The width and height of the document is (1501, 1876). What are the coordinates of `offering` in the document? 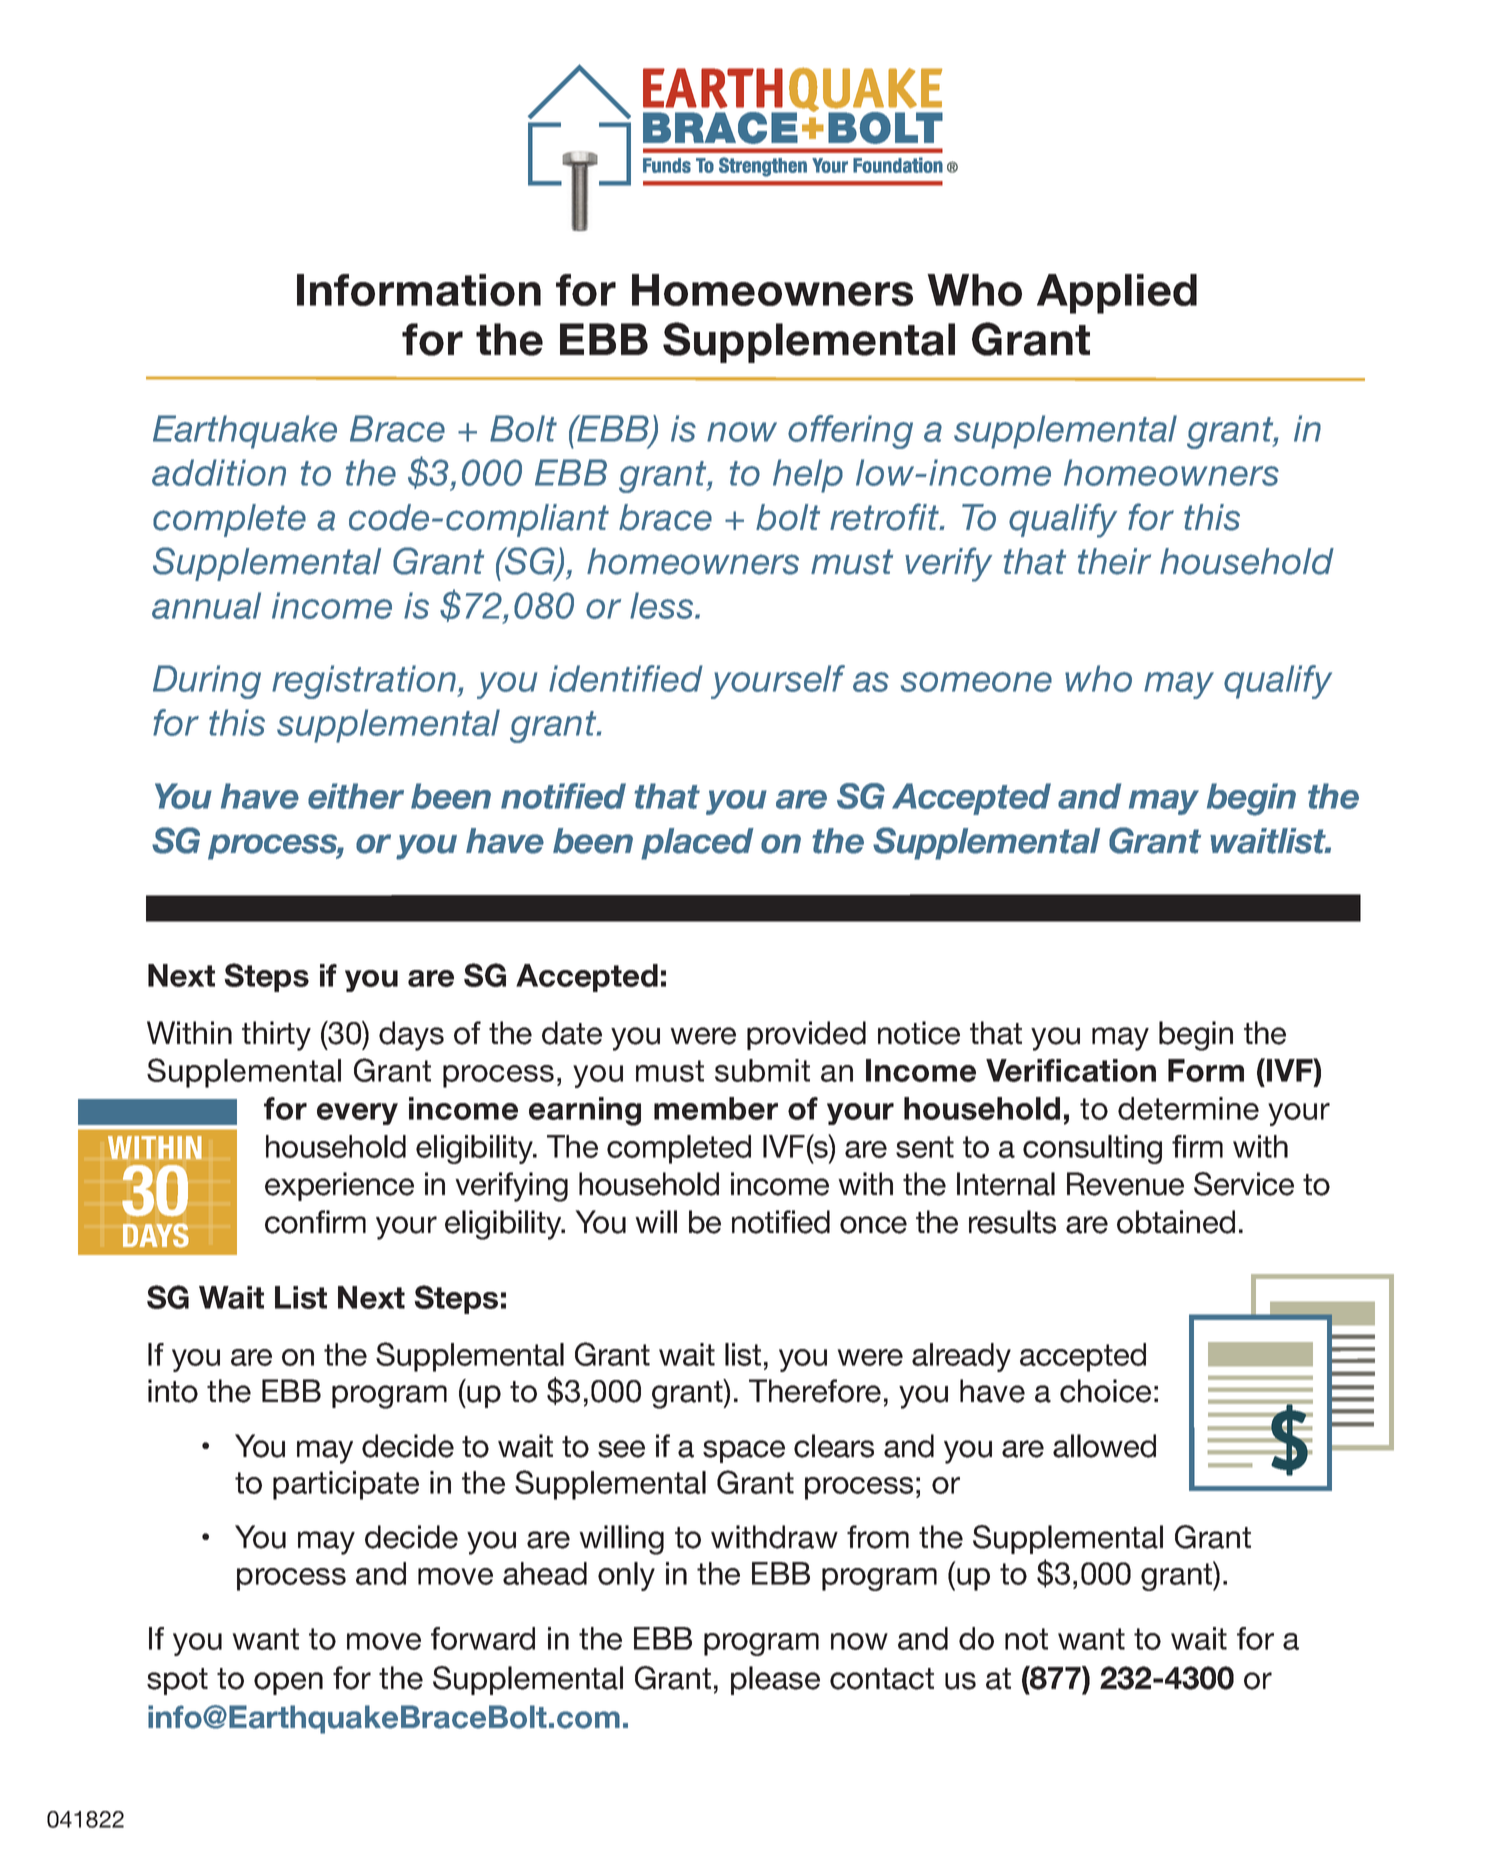 It's located at (850, 432).
